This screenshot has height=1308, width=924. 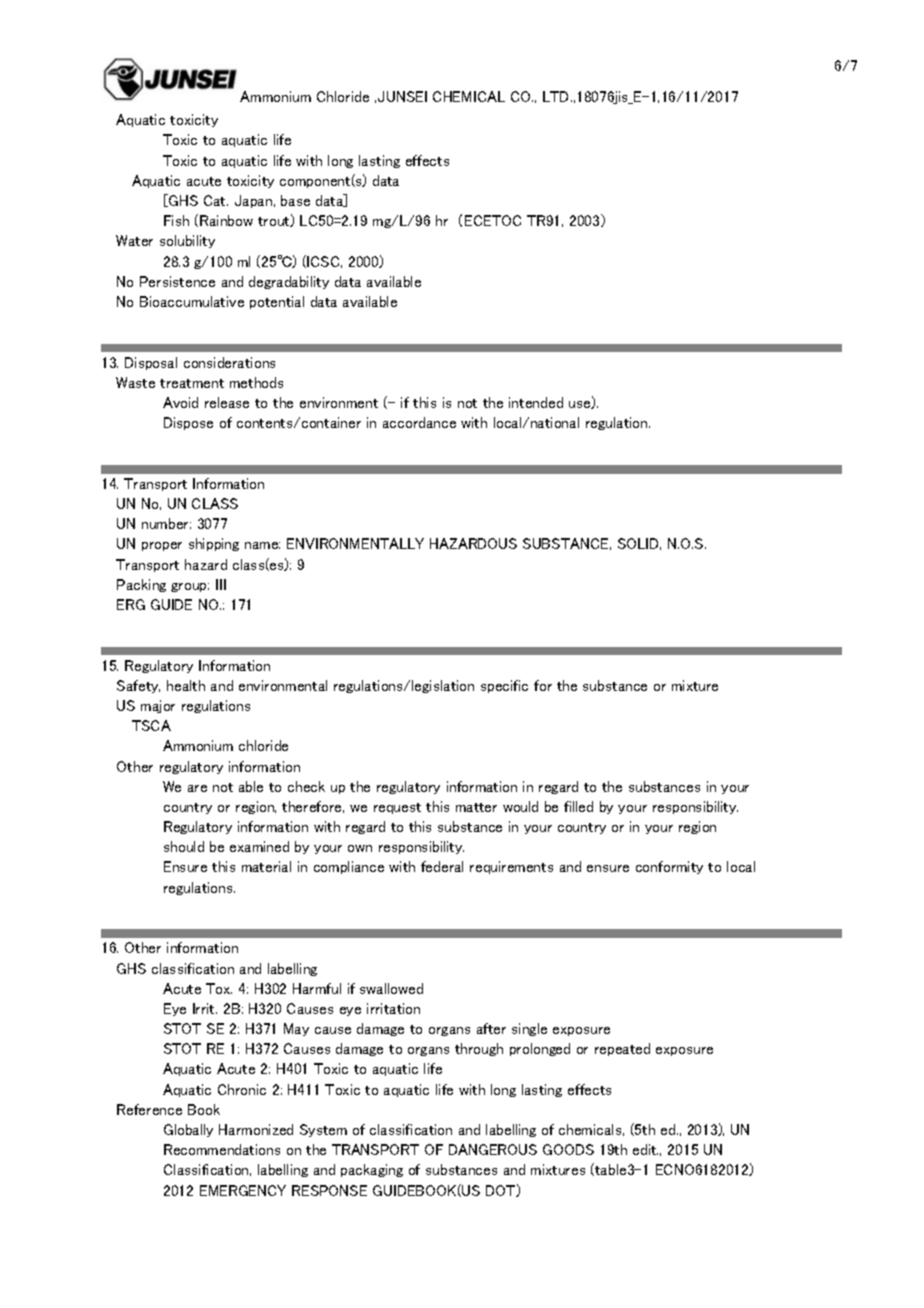 I want to click on specific, so click(x=504, y=686).
